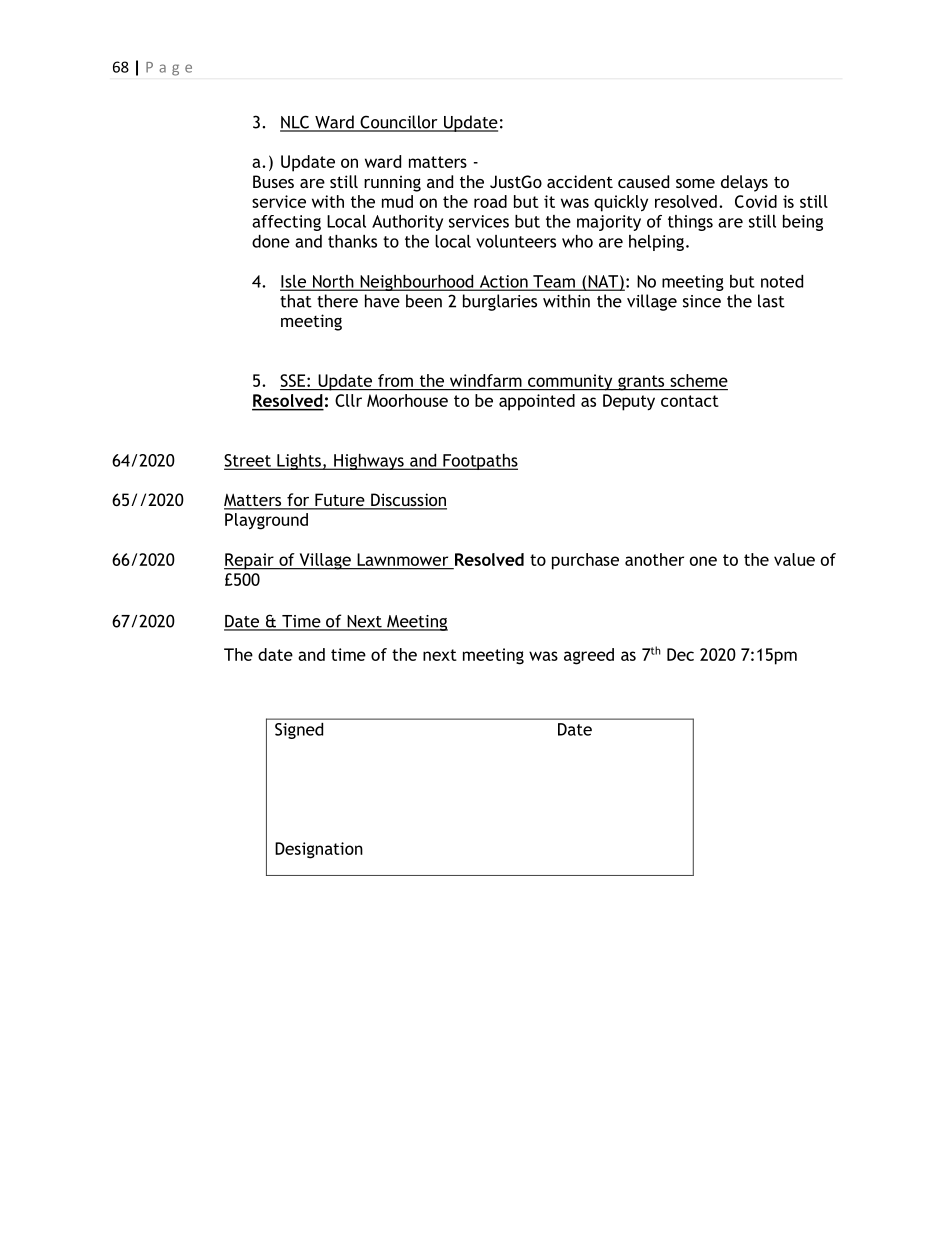  Describe the element at coordinates (395, 380) in the document. I see `from` at that location.
